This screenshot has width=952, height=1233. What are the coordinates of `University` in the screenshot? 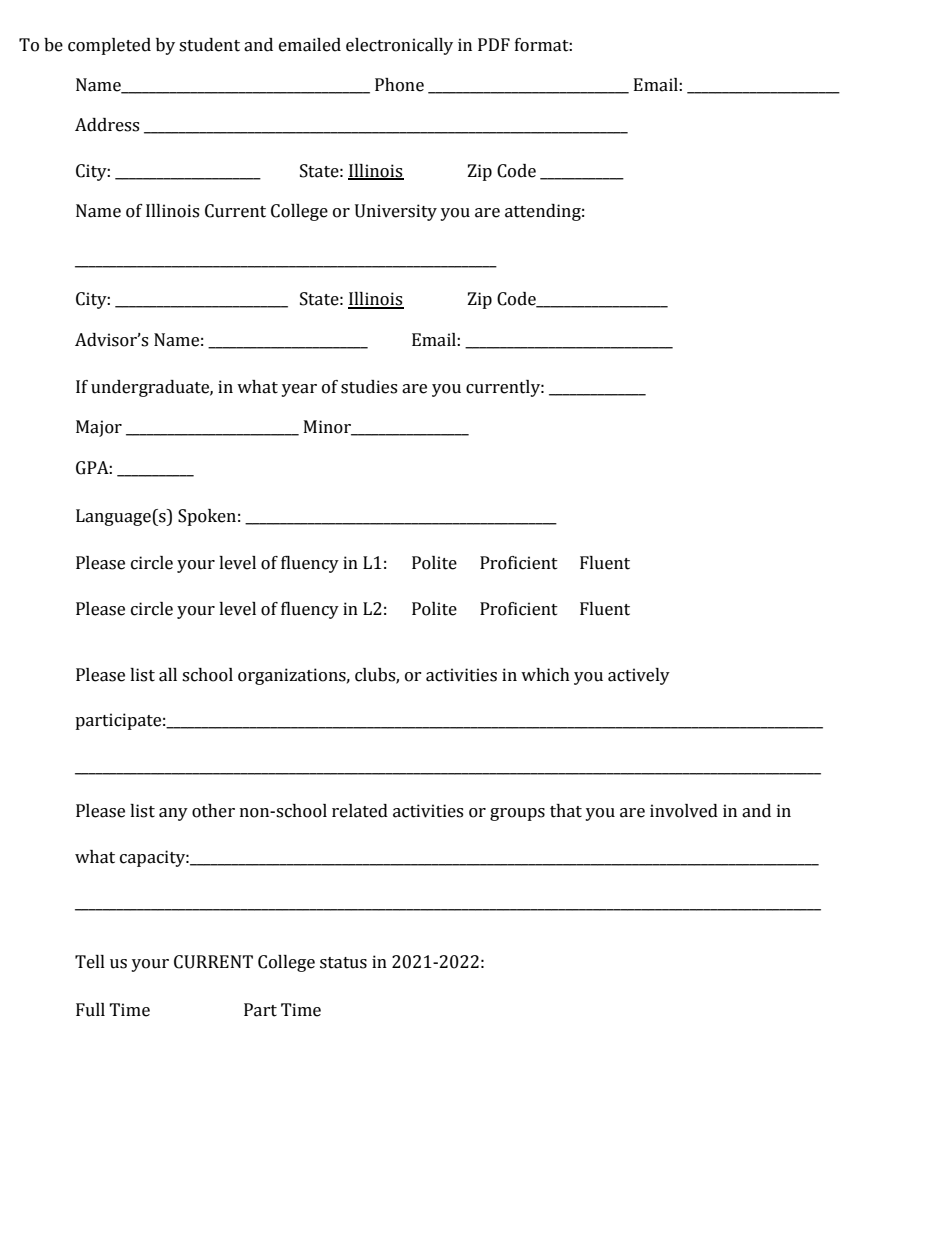 It's located at (396, 212).
